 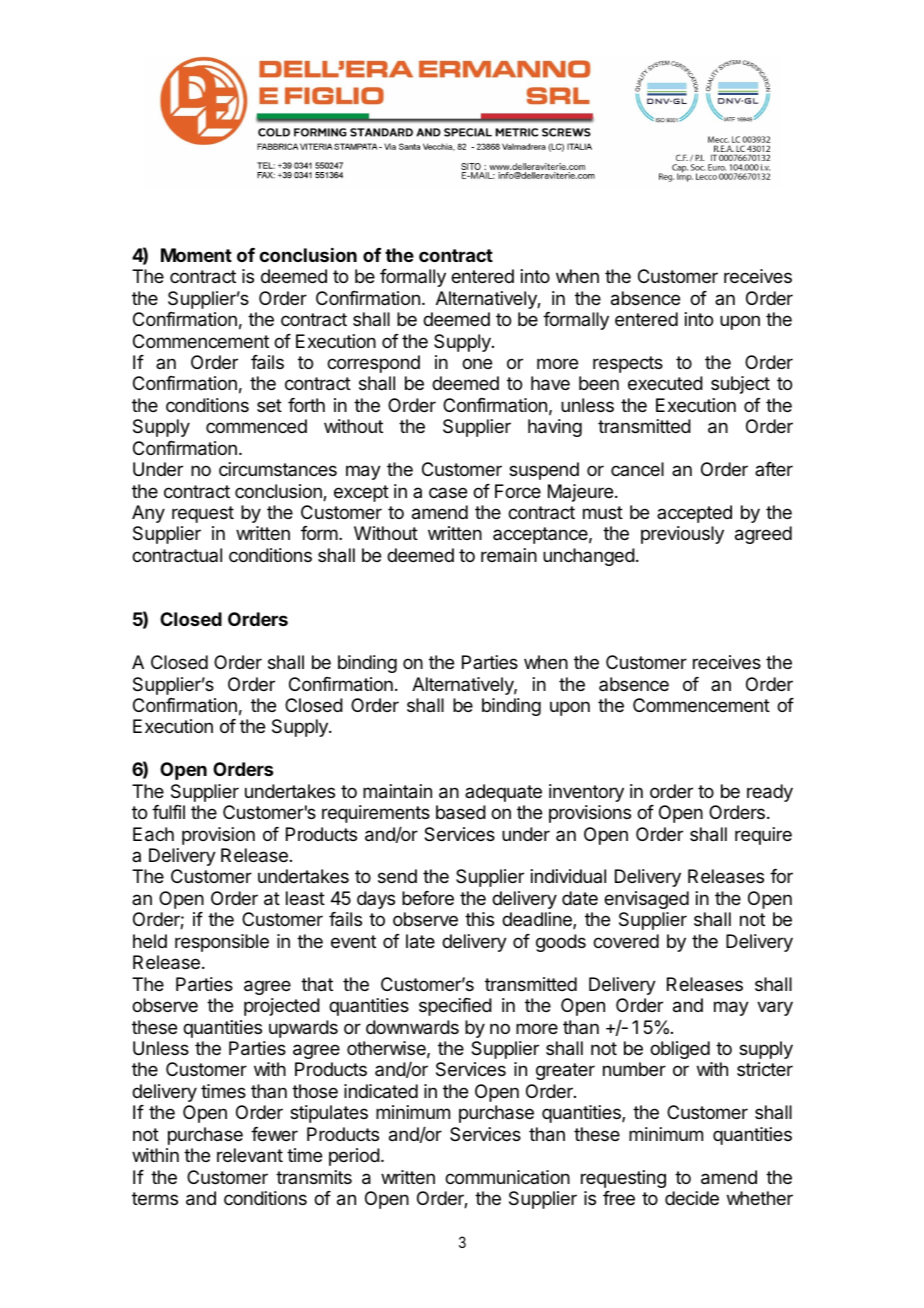 I want to click on case, so click(x=448, y=492).
